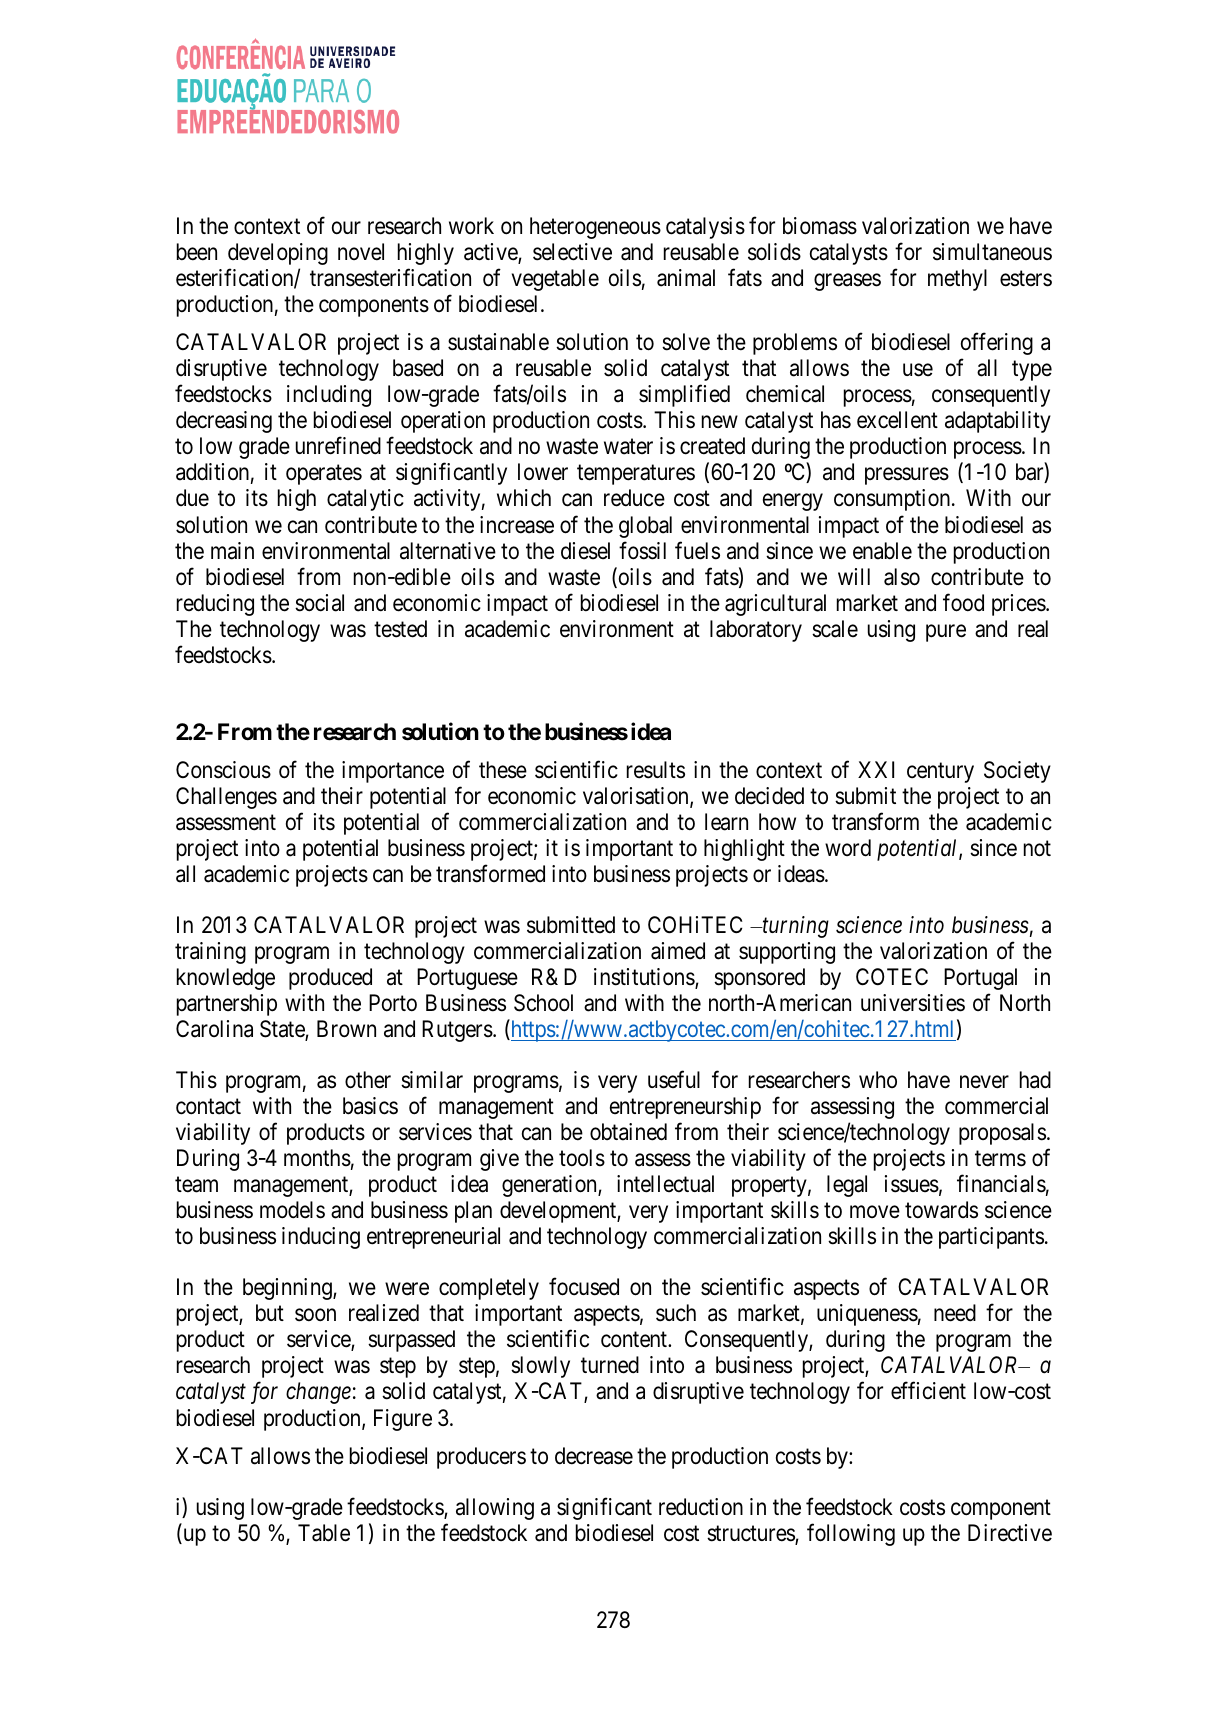 The width and height of the screenshot is (1226, 1734). What do you see at coordinates (957, 280) in the screenshot?
I see `methyl` at bounding box center [957, 280].
